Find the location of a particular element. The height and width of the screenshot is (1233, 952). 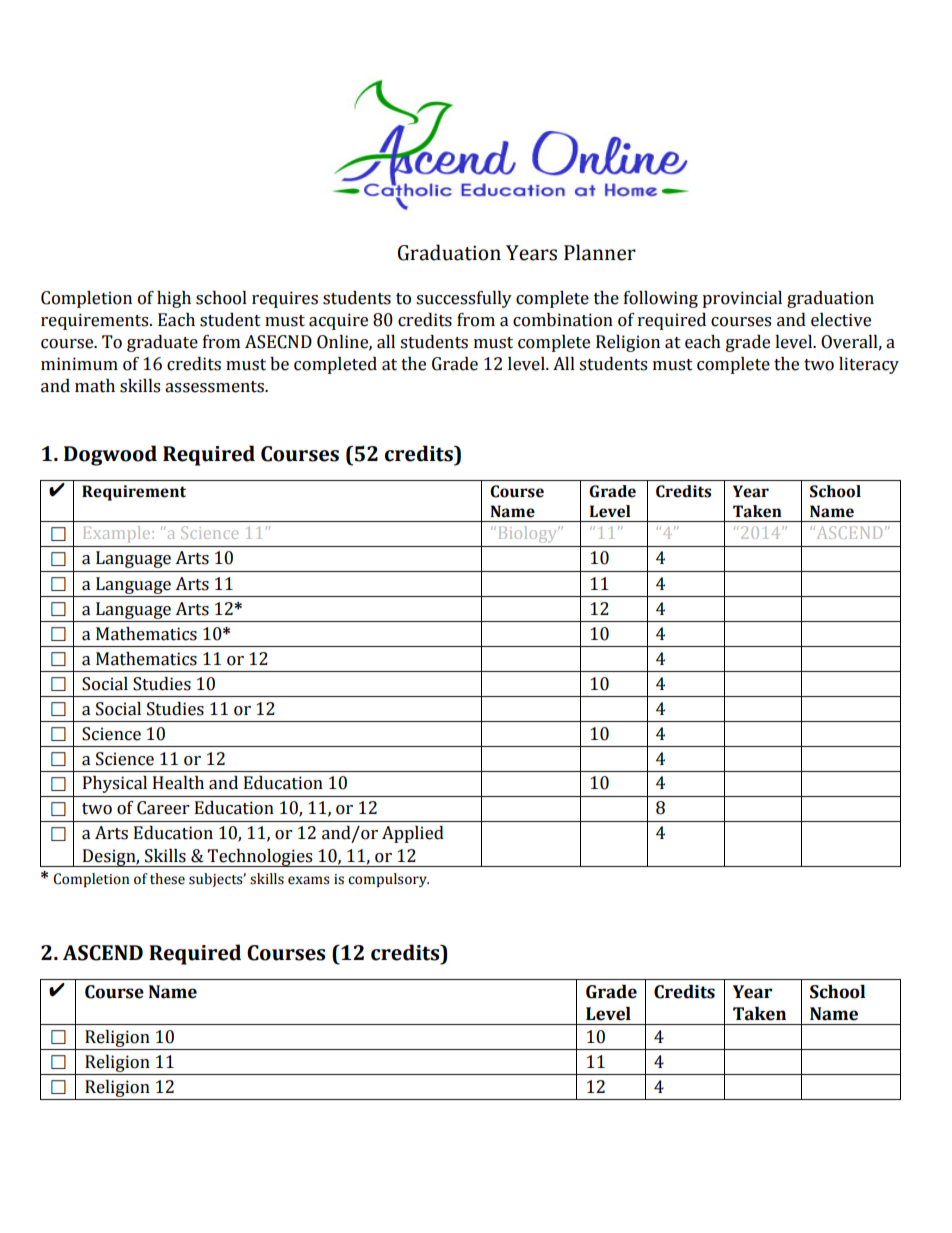

exams is located at coordinates (309, 880).
